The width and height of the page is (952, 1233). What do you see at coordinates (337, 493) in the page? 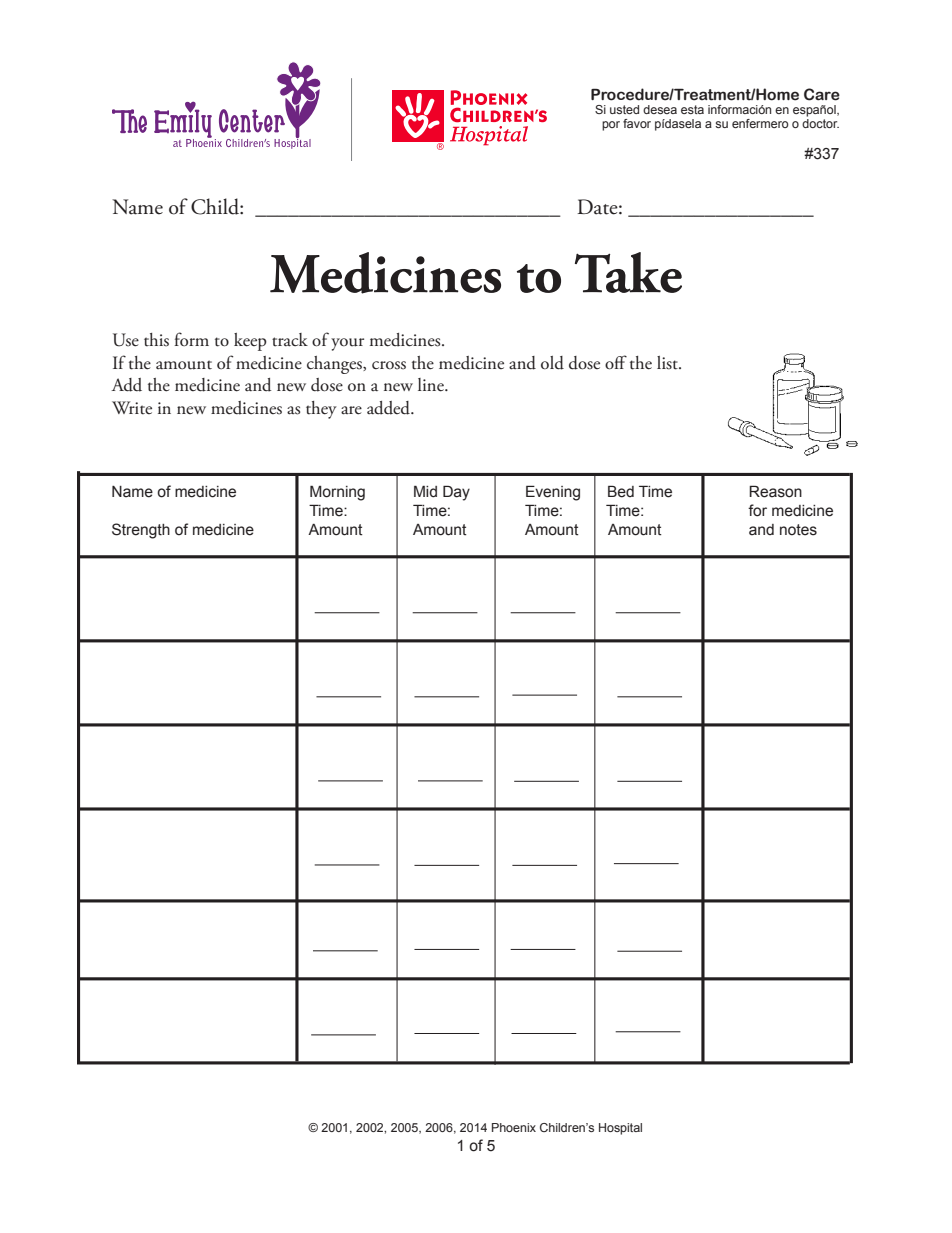
I see `Morning` at bounding box center [337, 493].
